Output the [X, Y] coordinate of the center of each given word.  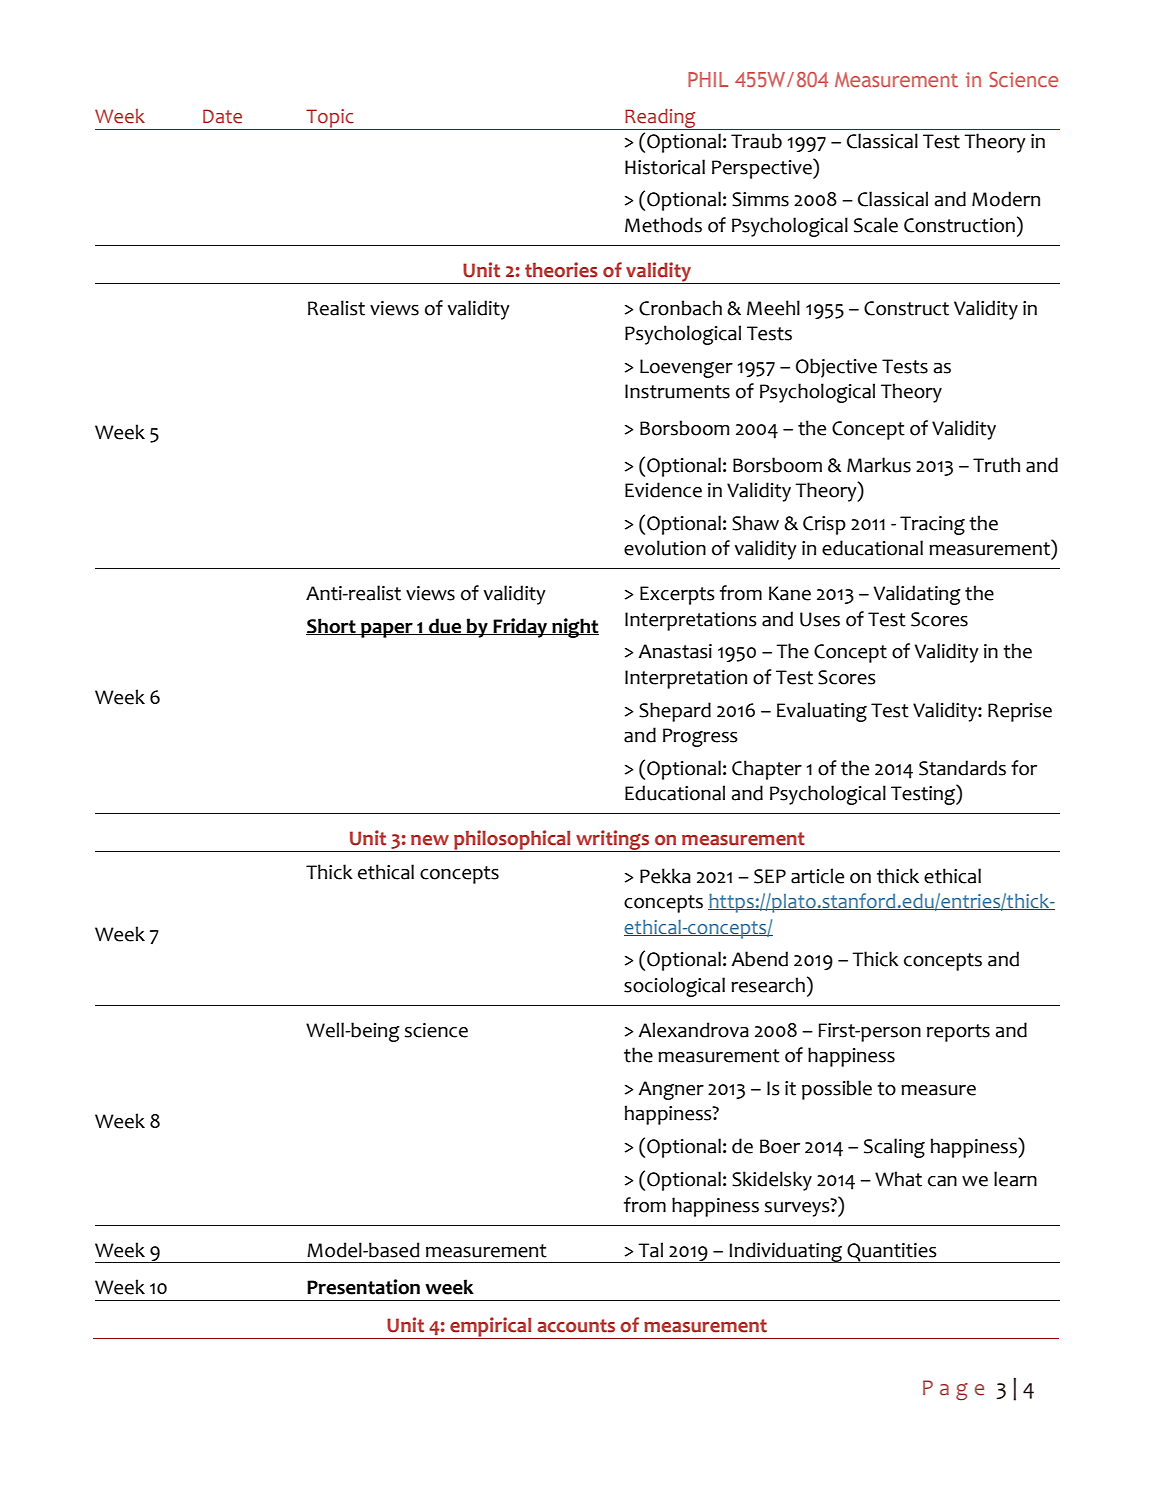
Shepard [675, 712]
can [942, 1181]
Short [332, 626]
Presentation [363, 1287]
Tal [650, 1250]
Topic [330, 119]
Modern [1006, 199]
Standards [962, 768]
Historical [665, 167]
